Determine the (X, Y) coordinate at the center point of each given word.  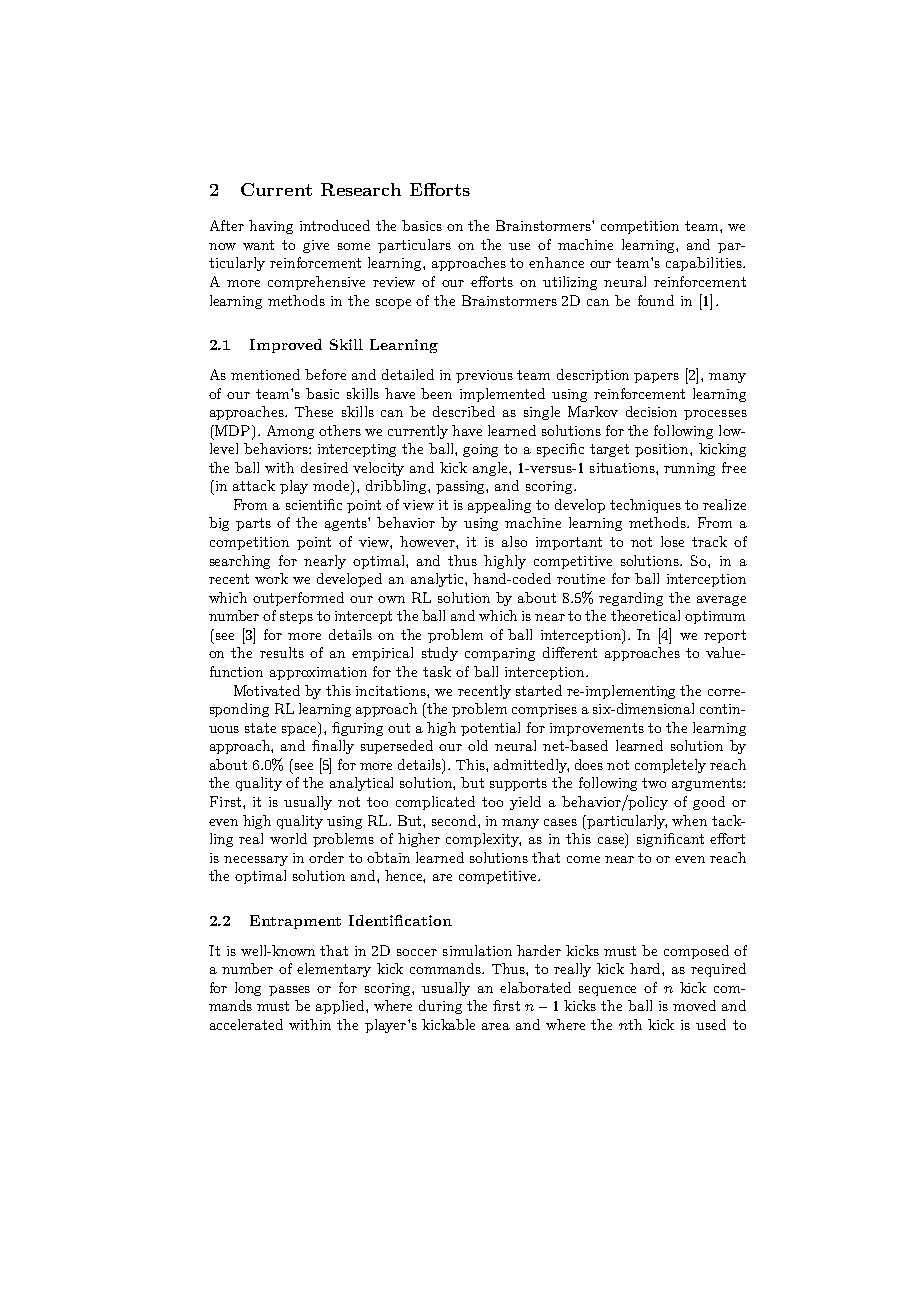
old (478, 745)
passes (289, 991)
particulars (414, 246)
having (271, 227)
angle (491, 469)
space (301, 730)
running (689, 469)
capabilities (705, 264)
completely (670, 766)
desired (324, 467)
